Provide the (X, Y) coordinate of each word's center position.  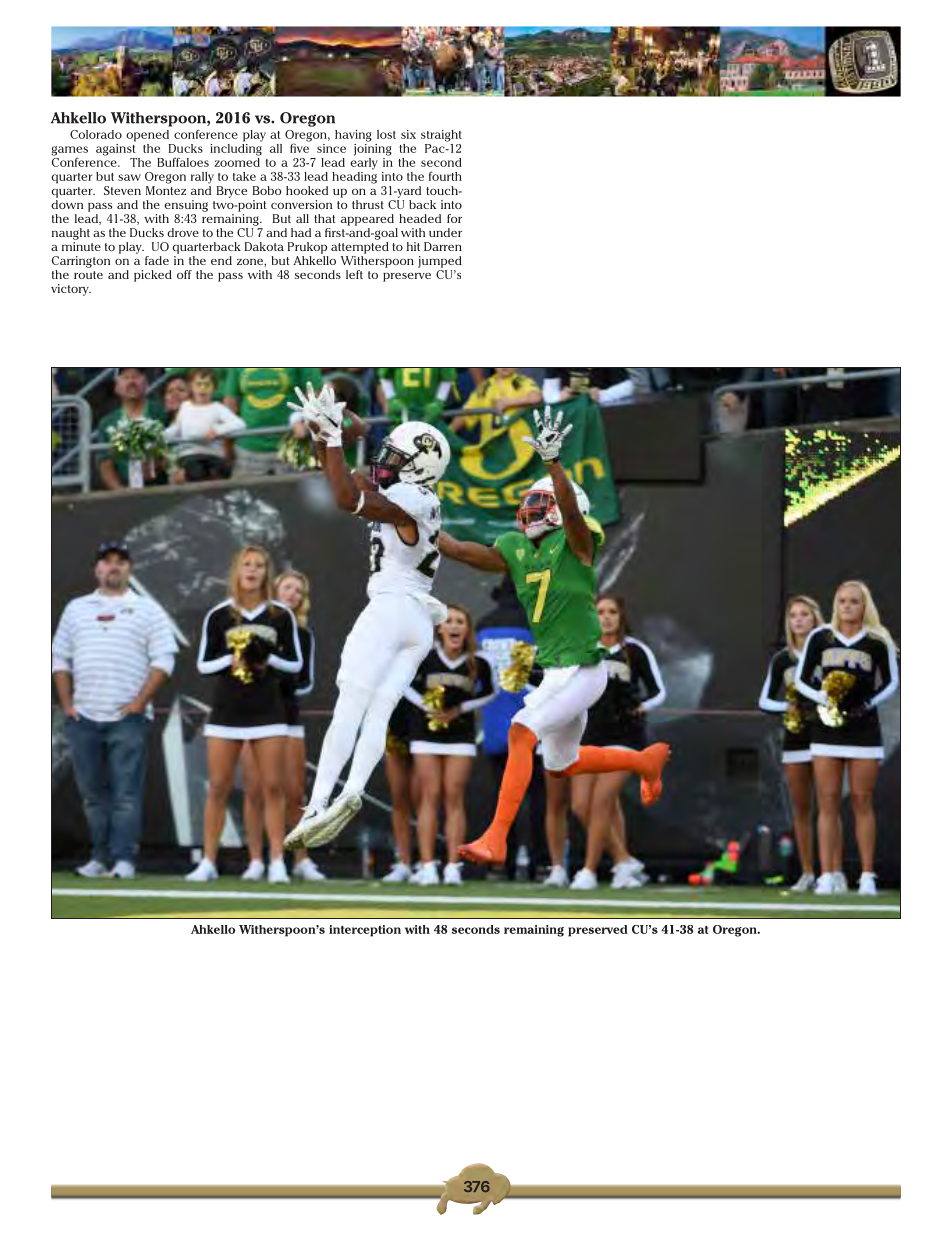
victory (71, 290)
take (244, 176)
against (116, 148)
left (354, 274)
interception (365, 931)
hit (413, 246)
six (408, 134)
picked (153, 276)
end (221, 260)
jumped (440, 262)
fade (157, 260)
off (184, 274)
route (88, 275)
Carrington (81, 262)
